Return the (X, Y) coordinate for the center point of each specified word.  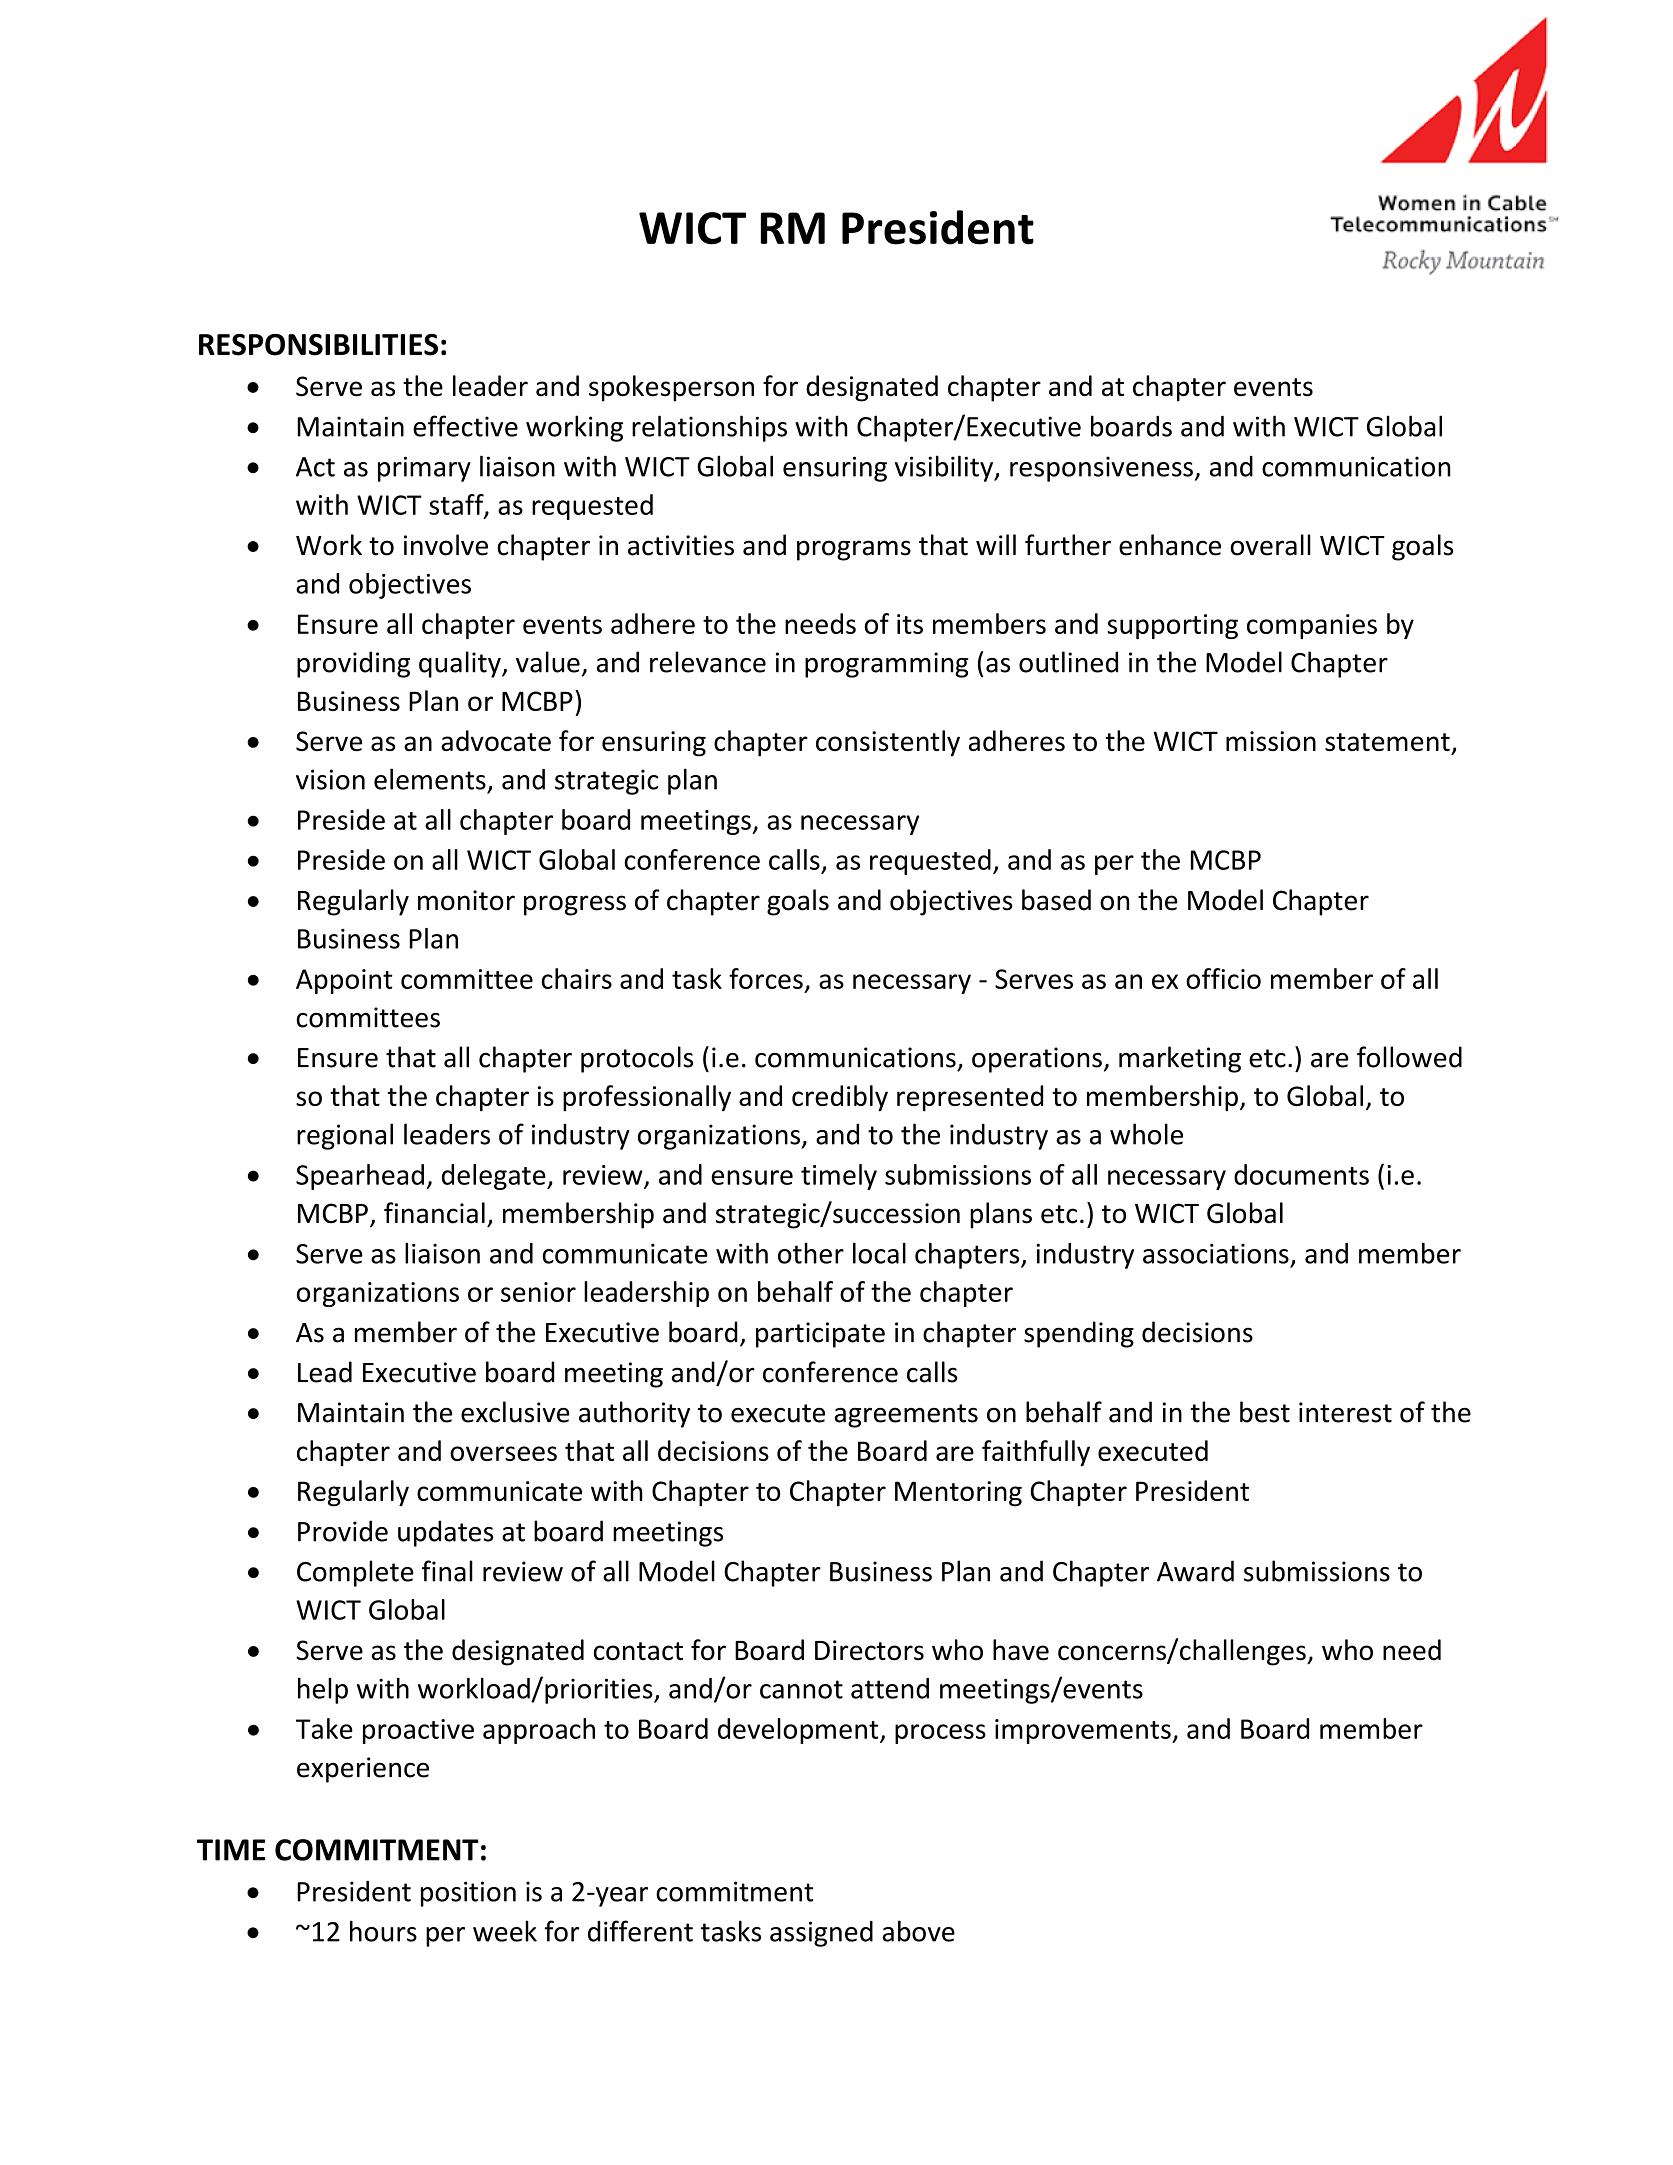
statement (1387, 742)
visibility (945, 468)
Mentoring (958, 1494)
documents (1301, 1174)
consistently (888, 743)
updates (445, 1533)
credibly (840, 1098)
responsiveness (1101, 469)
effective (465, 426)
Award (1195, 1571)
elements (430, 779)
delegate (495, 1177)
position (468, 1894)
